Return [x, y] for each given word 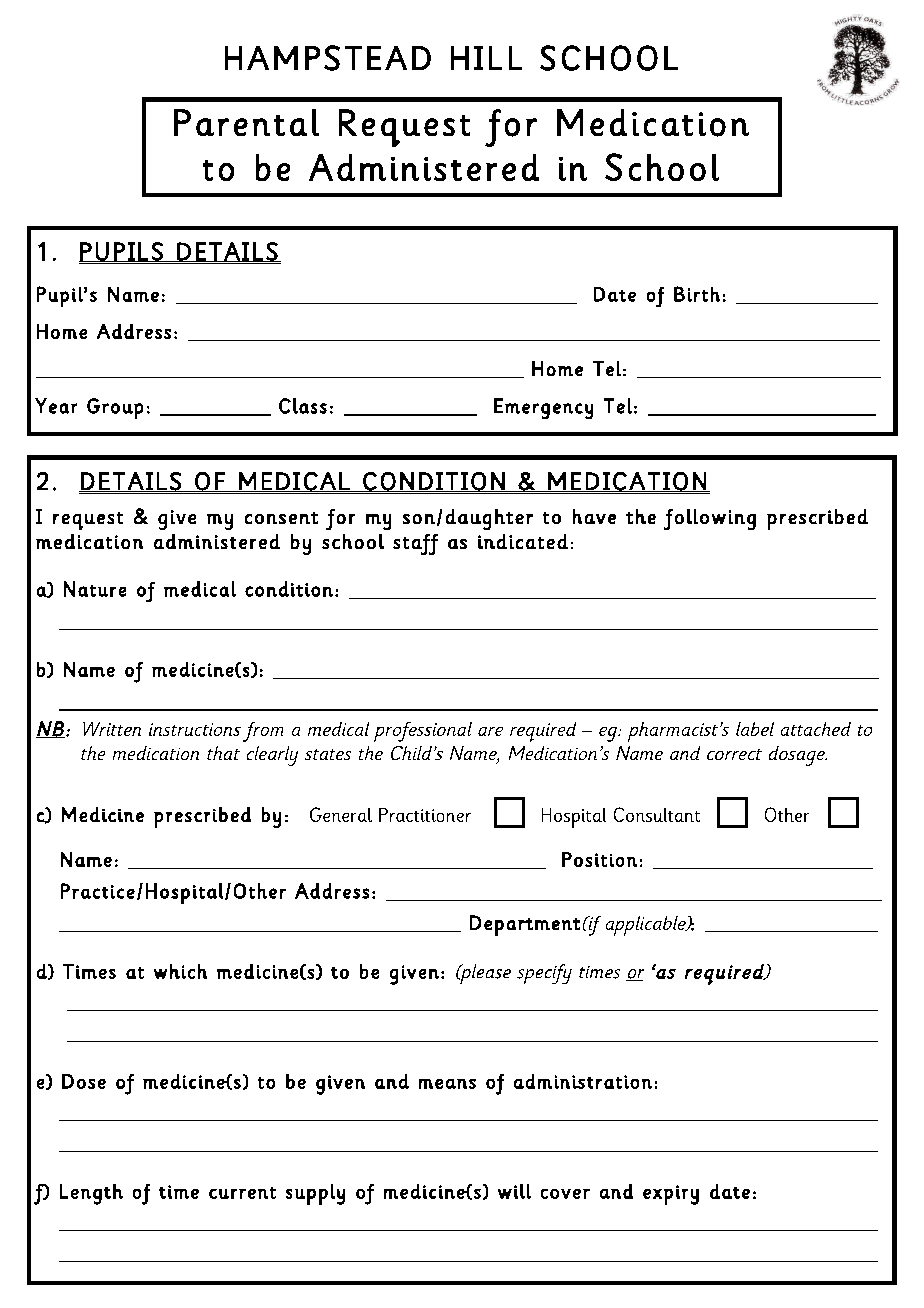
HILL [486, 58]
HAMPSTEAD [328, 58]
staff [415, 544]
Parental [246, 122]
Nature [95, 589]
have [594, 516]
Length [91, 1194]
